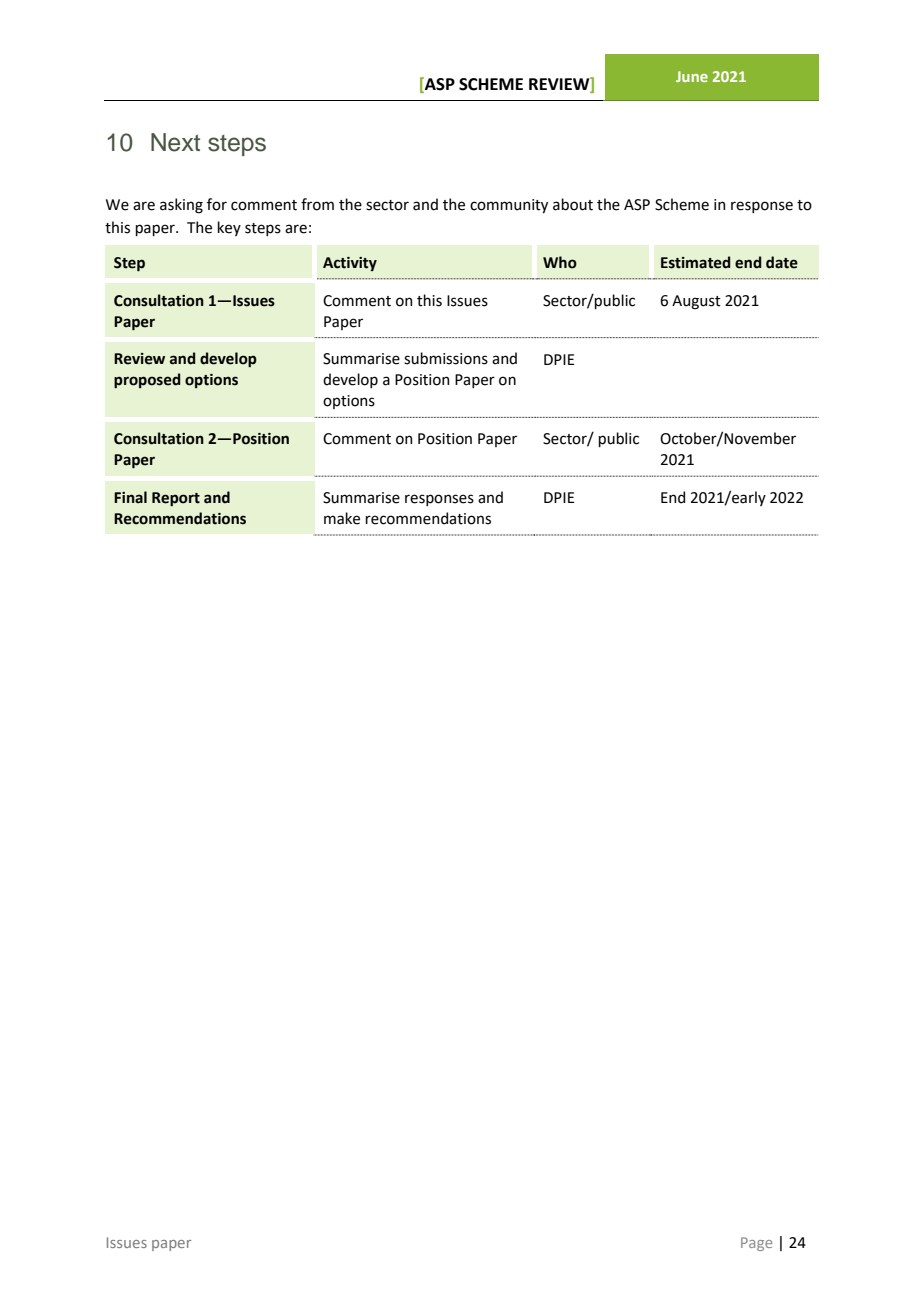  Describe the element at coordinates (696, 302) in the image. I see `August` at that location.
